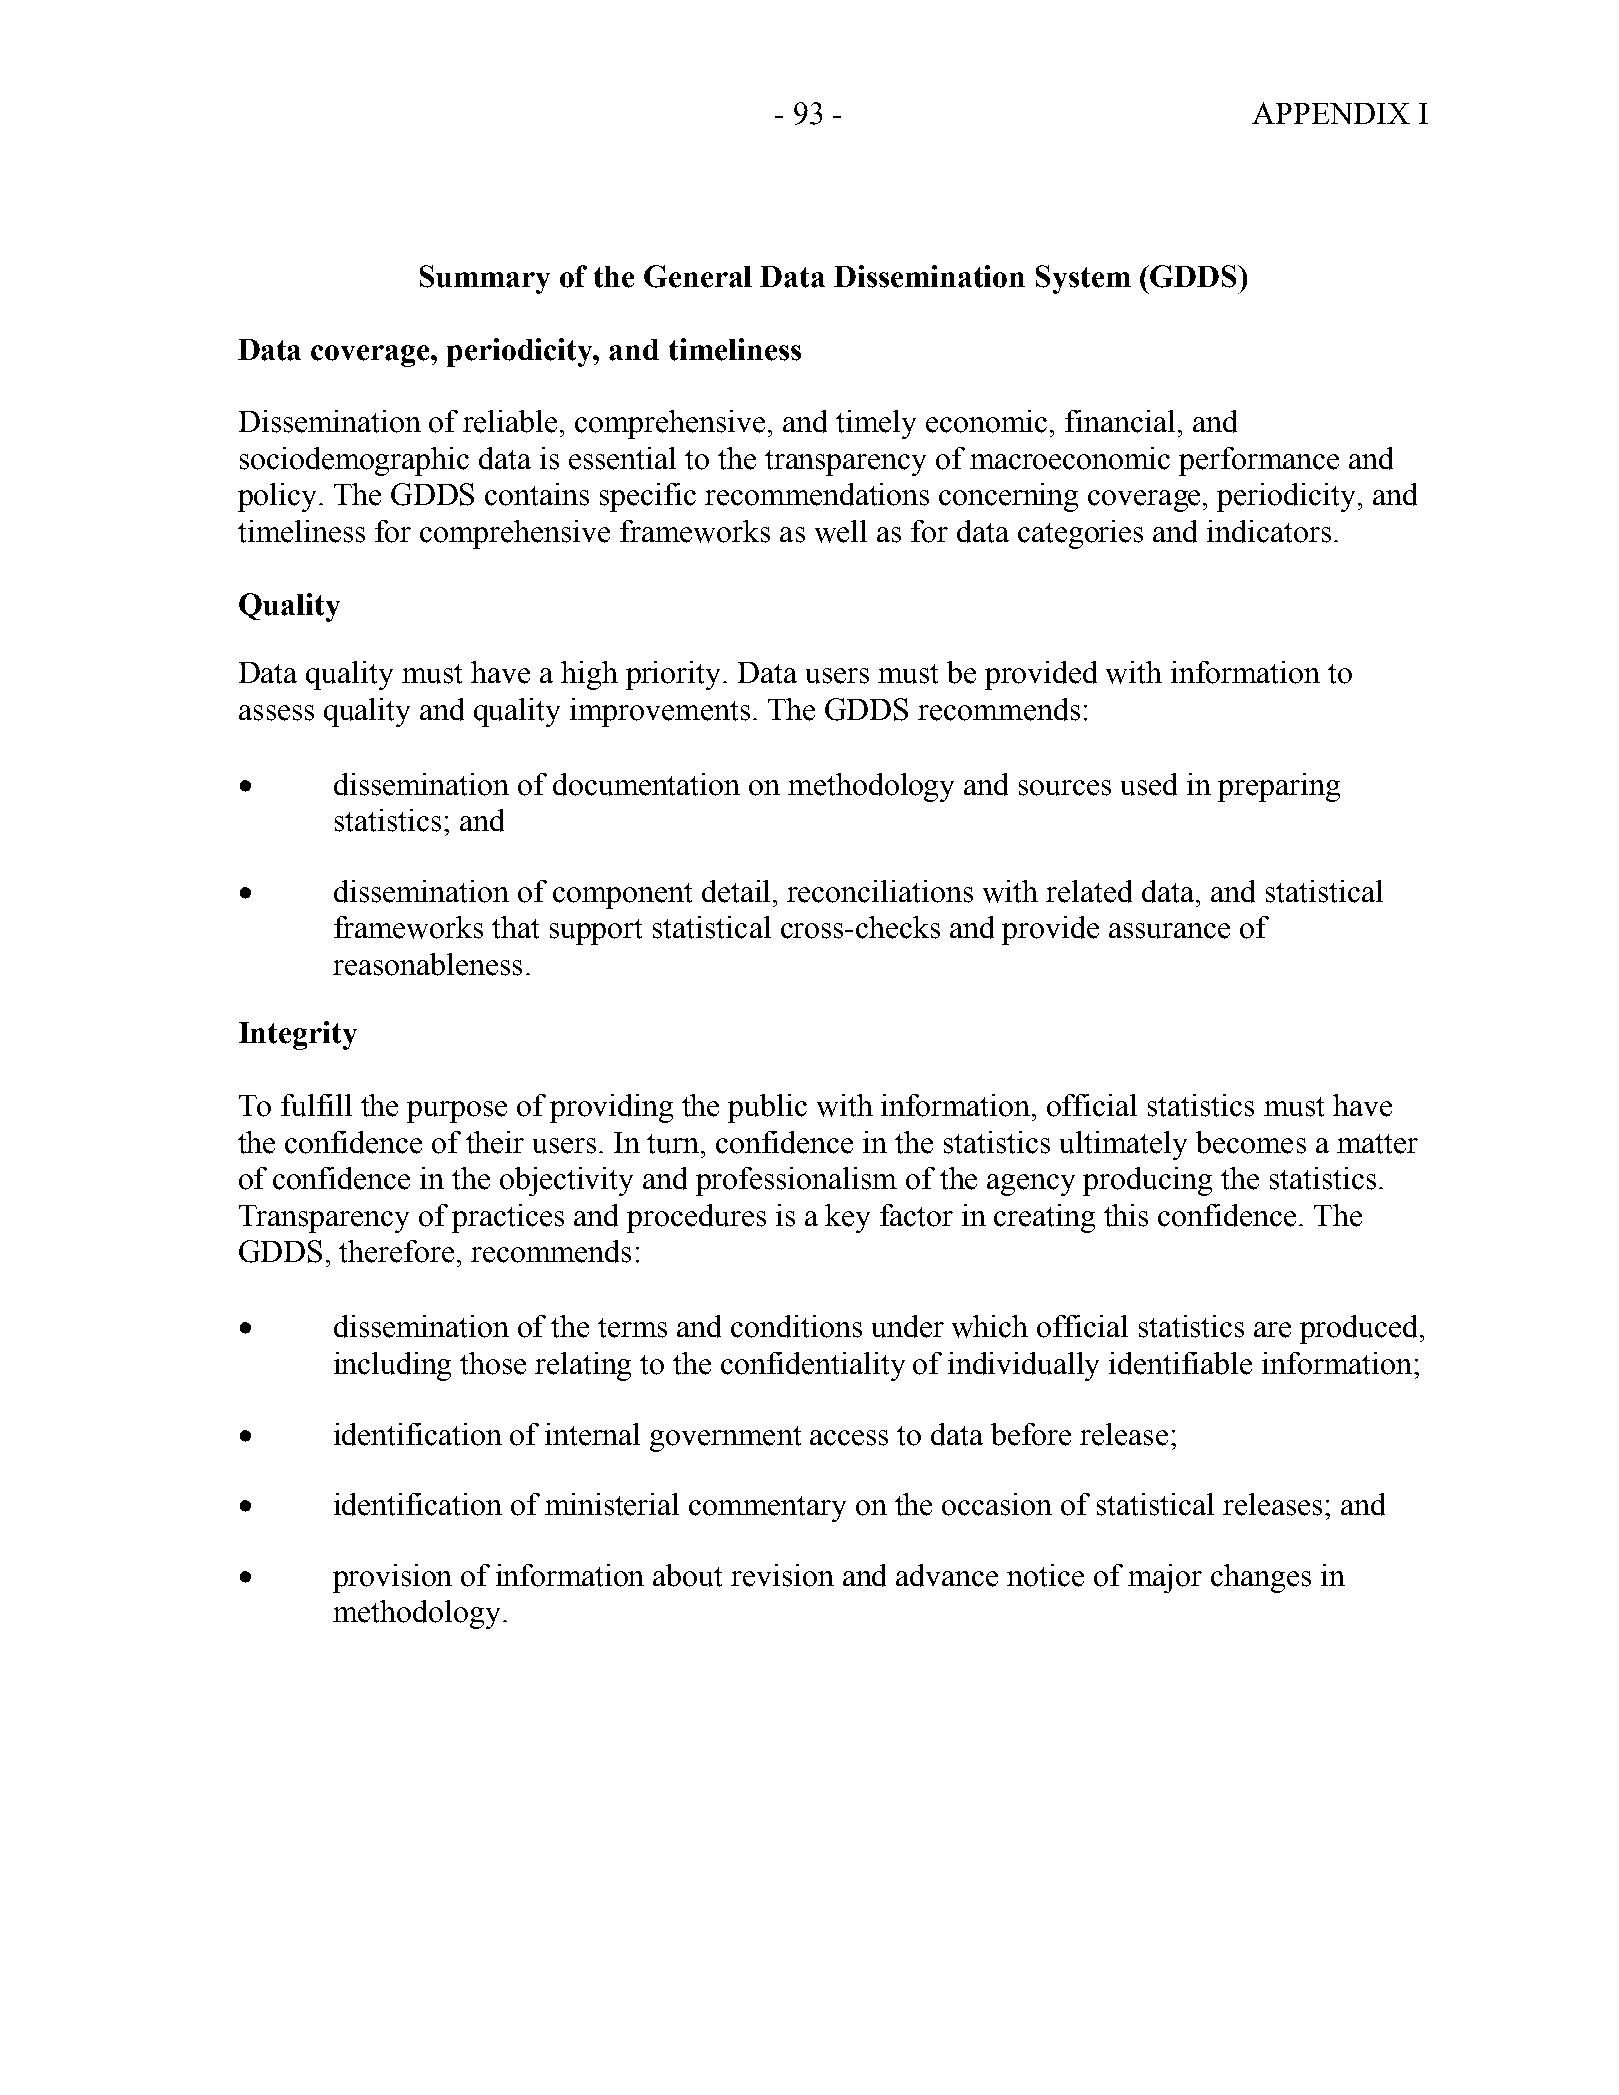 Image resolution: width=1619 pixels, height=2095 pixels. What do you see at coordinates (698, 276) in the screenshot?
I see `General` at bounding box center [698, 276].
